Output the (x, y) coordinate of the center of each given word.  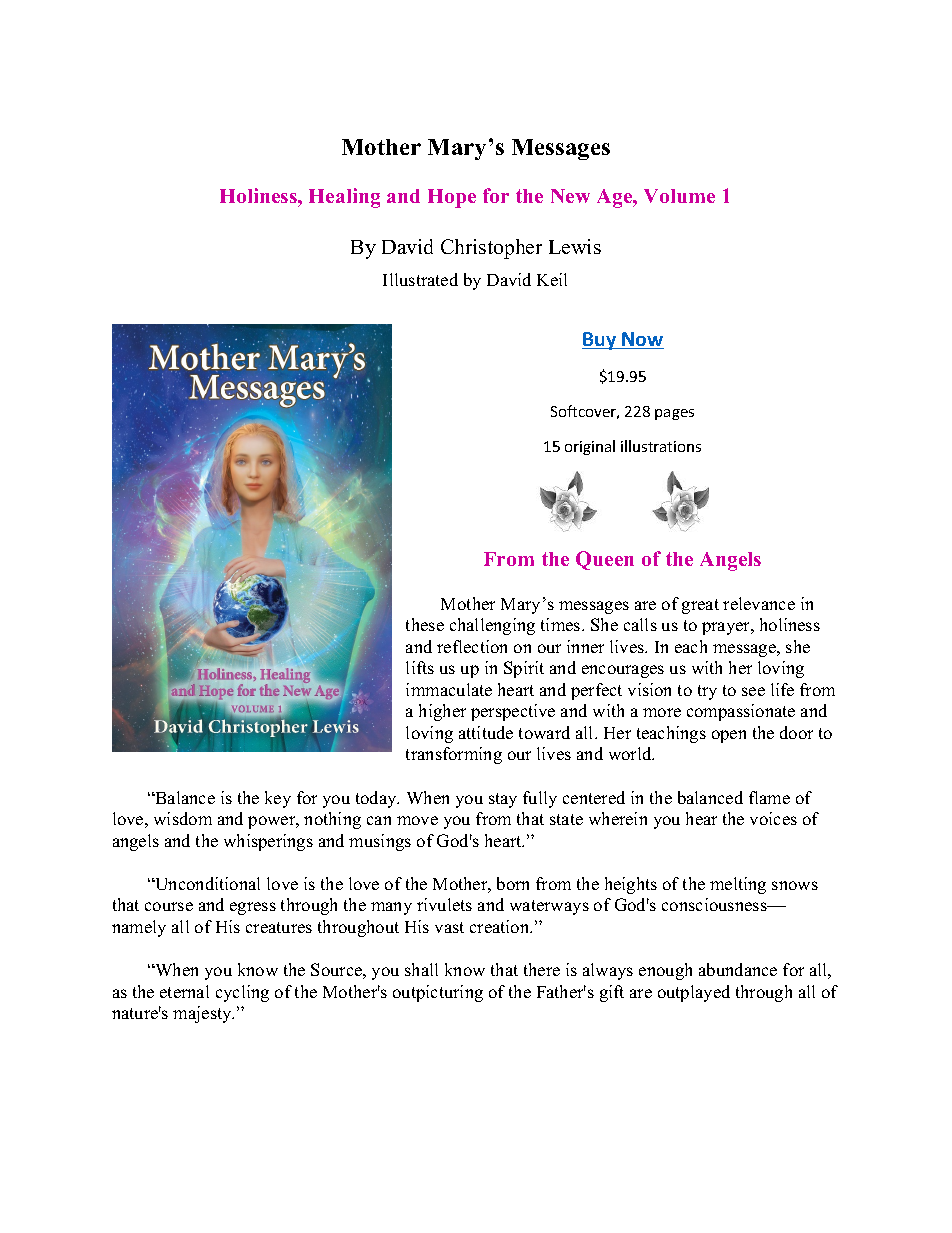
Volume (679, 196)
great (700, 606)
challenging (492, 626)
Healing (344, 198)
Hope (452, 198)
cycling (242, 993)
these (425, 624)
